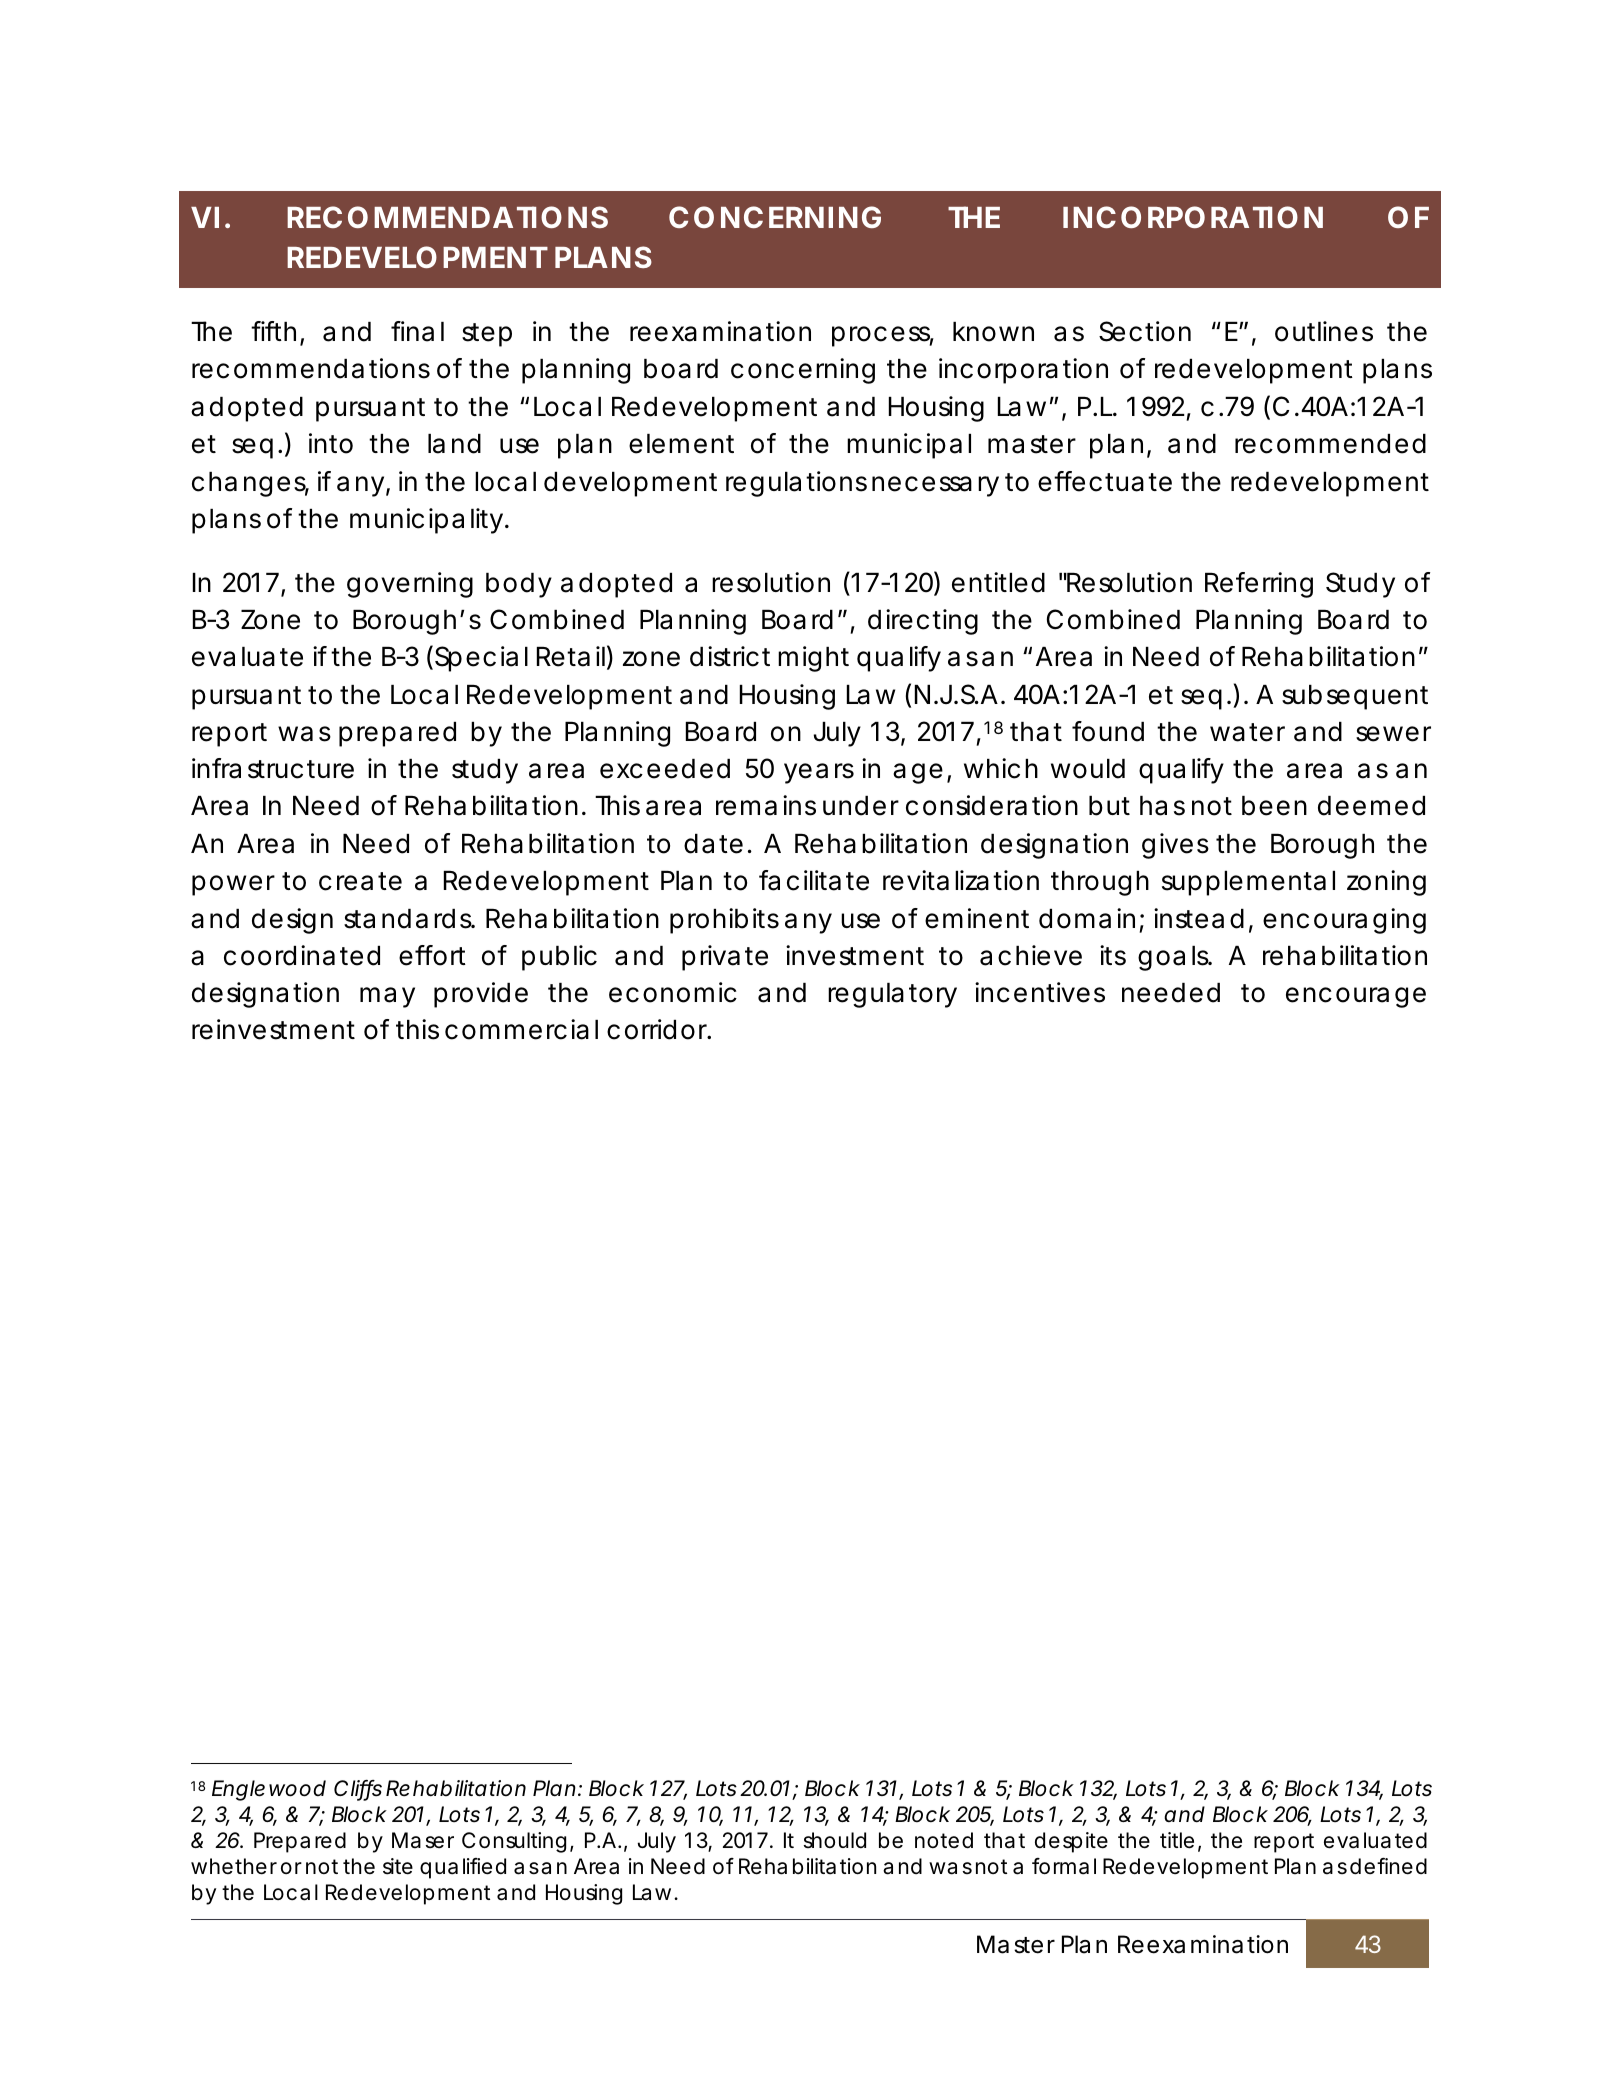  What do you see at coordinates (1324, 331) in the page?
I see `outlines` at bounding box center [1324, 331].
